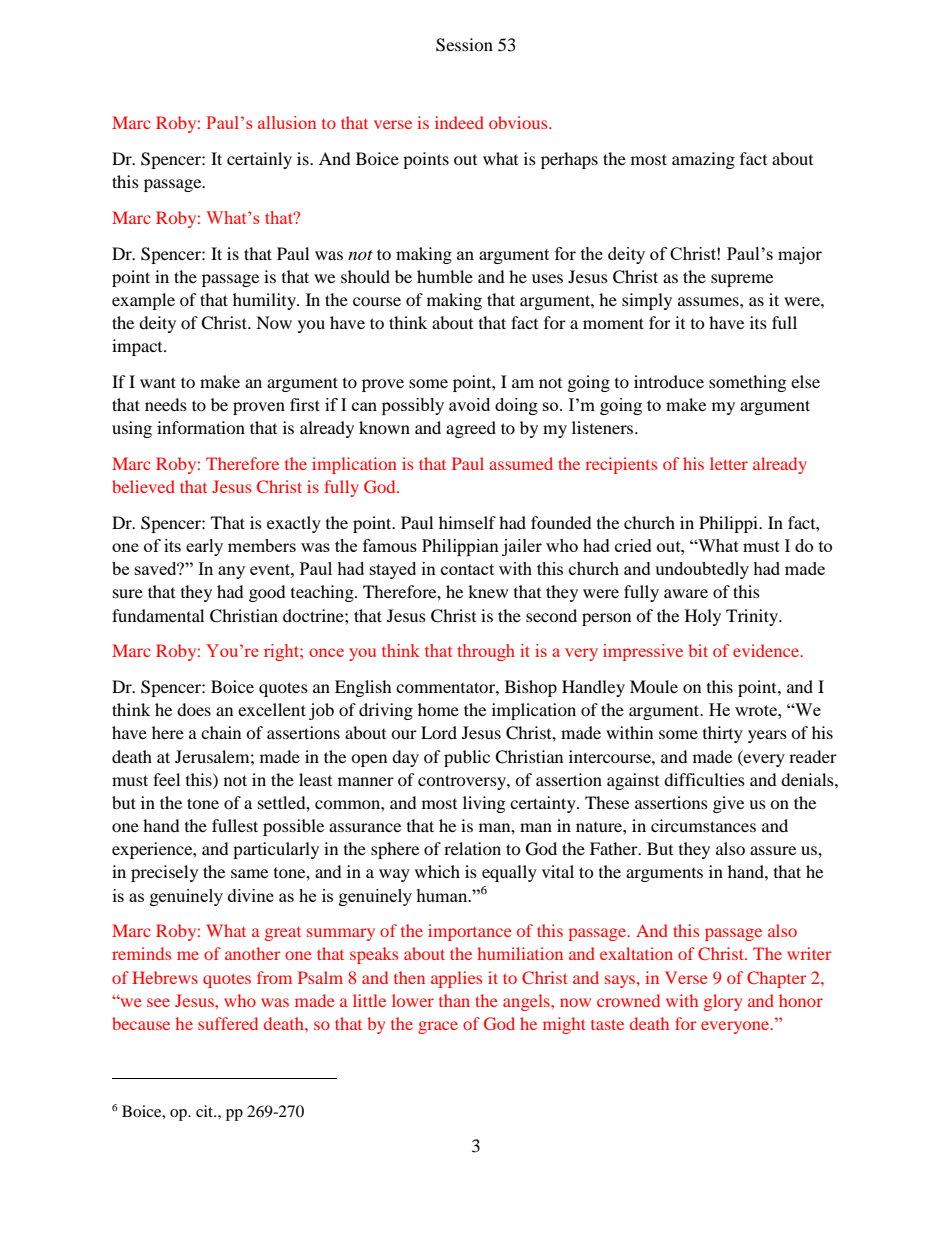 The width and height of the screenshot is (952, 1233). I want to click on allusion, so click(287, 122).
